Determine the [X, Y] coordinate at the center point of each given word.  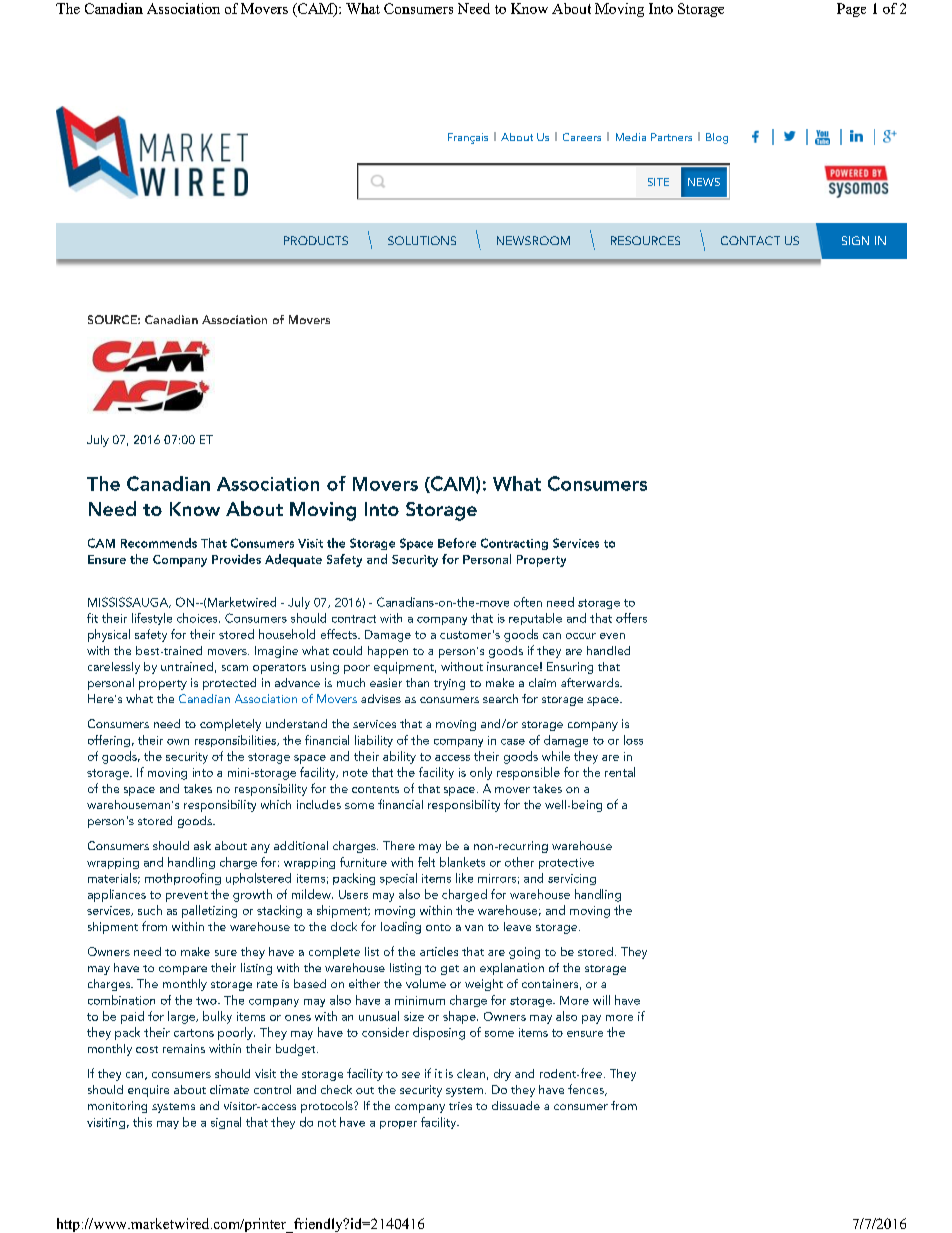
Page [851, 10]
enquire [148, 1091]
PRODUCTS [316, 240]
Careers [582, 137]
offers [631, 618]
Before [457, 543]
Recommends [159, 543]
